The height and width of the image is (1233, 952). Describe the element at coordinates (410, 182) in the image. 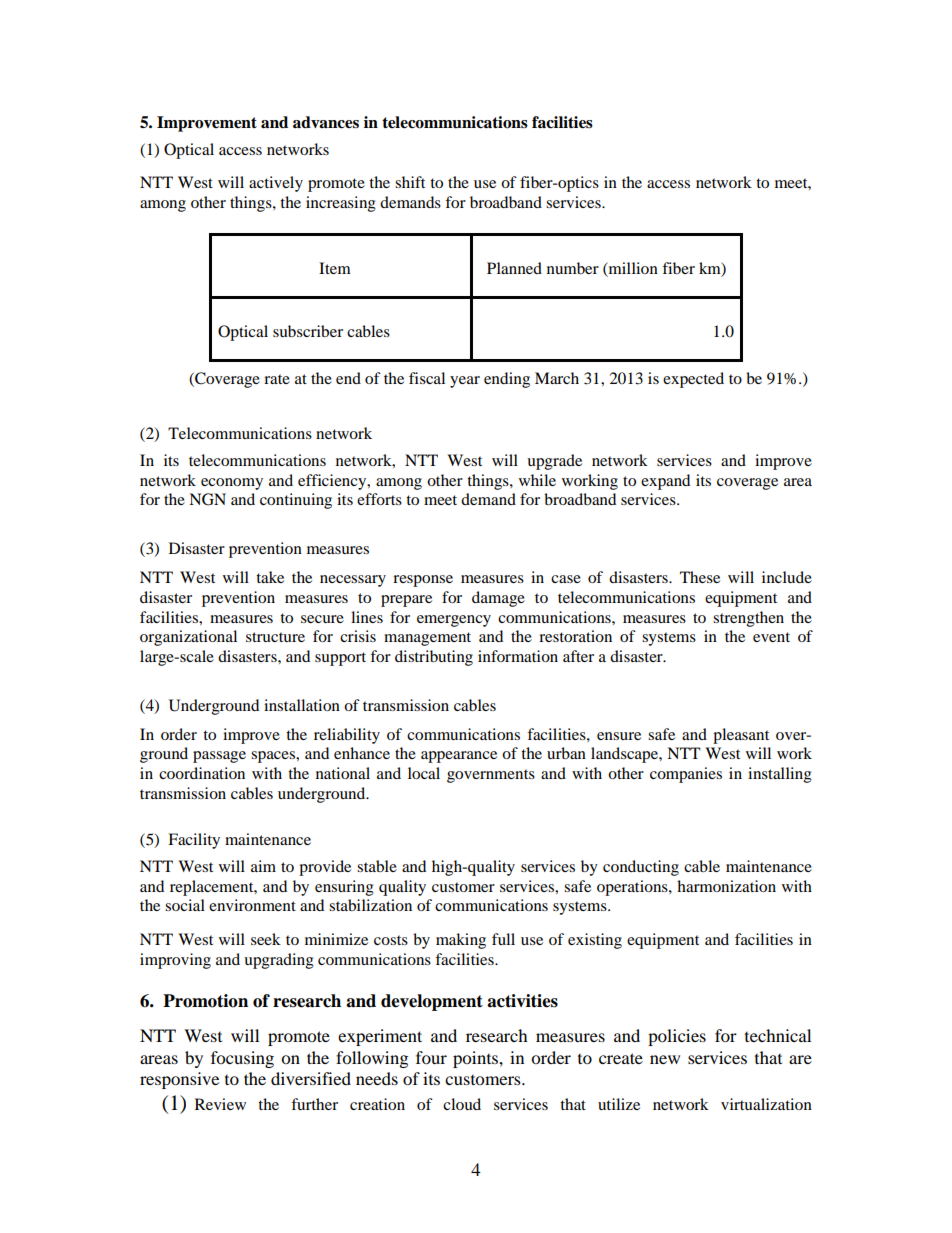

I see `shift` at that location.
